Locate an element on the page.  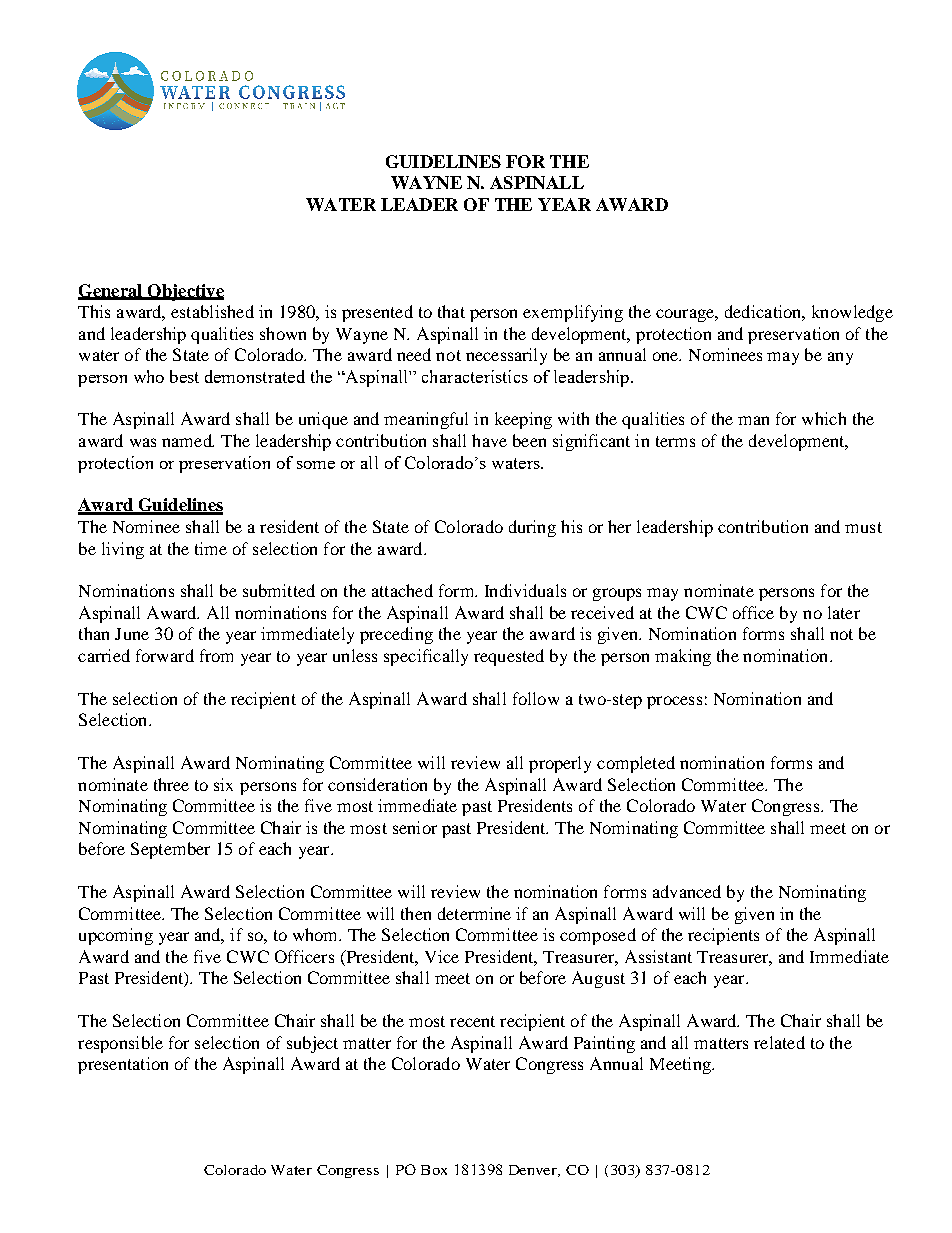
process is located at coordinates (674, 702).
